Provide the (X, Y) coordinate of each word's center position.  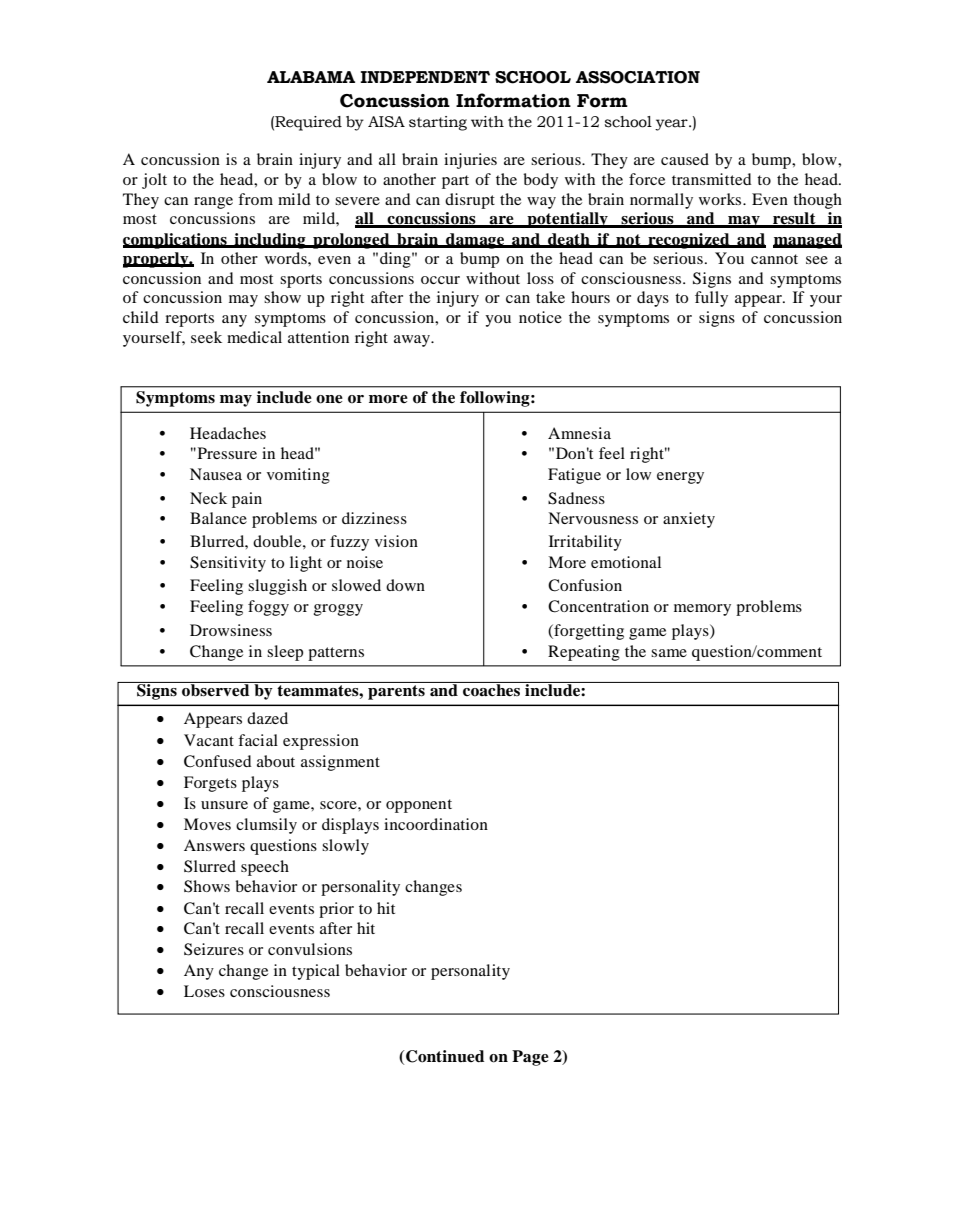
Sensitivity (228, 564)
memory (702, 610)
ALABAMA (311, 77)
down (405, 585)
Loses (204, 991)
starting (438, 123)
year (672, 125)
